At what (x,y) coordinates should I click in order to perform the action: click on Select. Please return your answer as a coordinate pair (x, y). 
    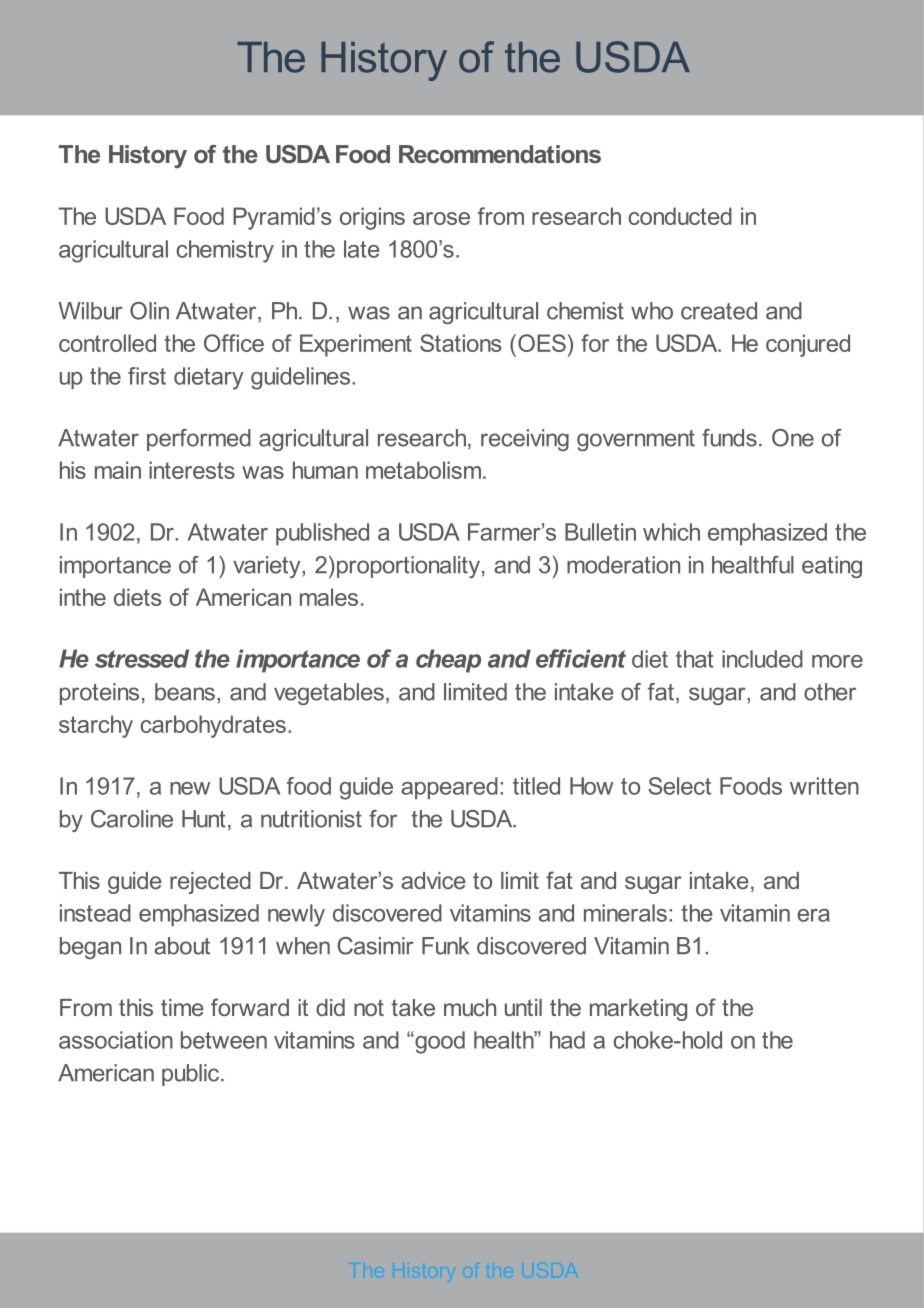
    Looking at the image, I should click on (679, 786).
